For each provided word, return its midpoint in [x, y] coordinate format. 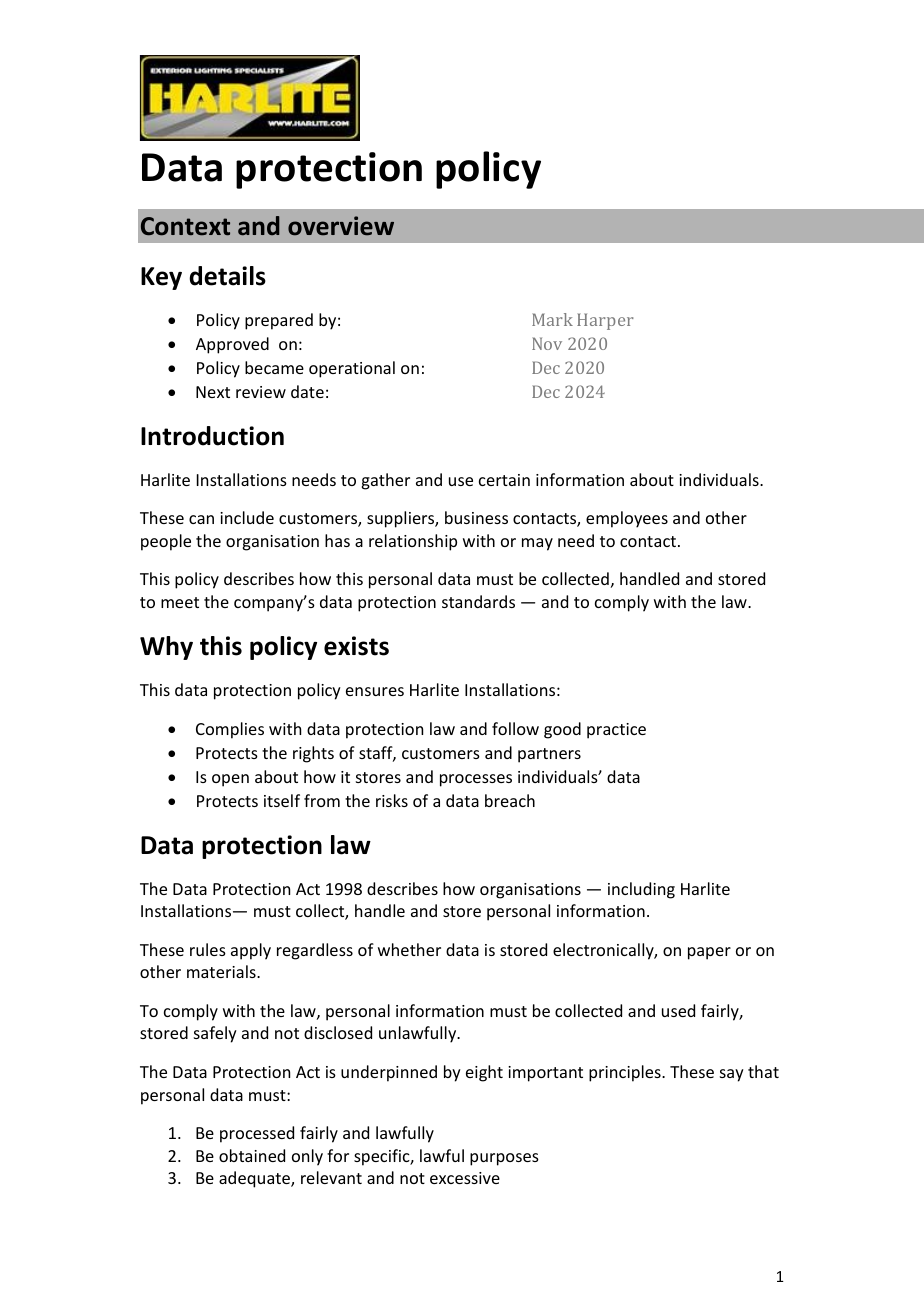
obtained [252, 1155]
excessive [465, 1178]
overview [341, 226]
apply [251, 951]
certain [504, 480]
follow [515, 728]
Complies [230, 730]
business [476, 517]
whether [409, 949]
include [247, 517]
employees [627, 519]
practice [616, 731]
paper [709, 953]
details [227, 276]
